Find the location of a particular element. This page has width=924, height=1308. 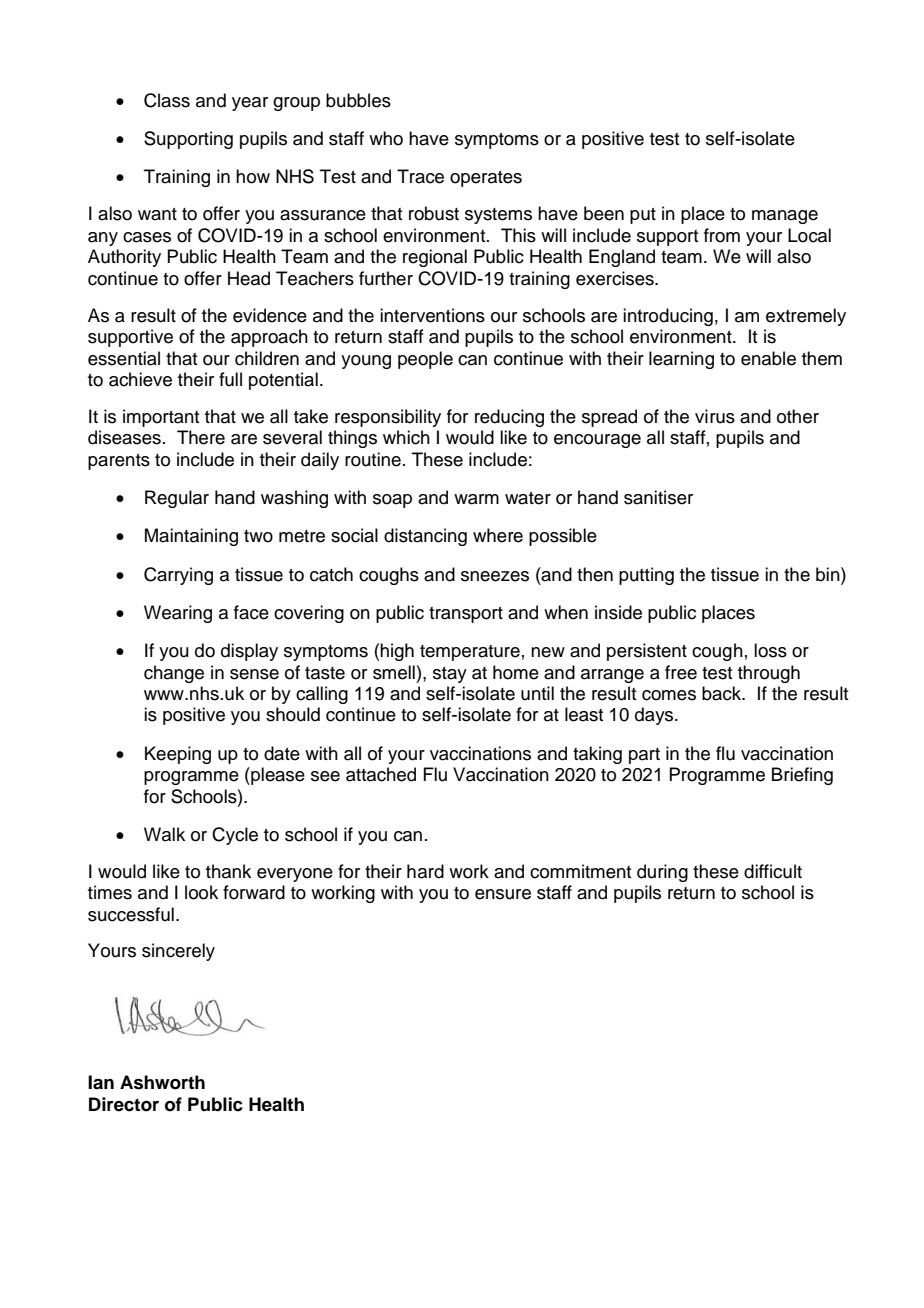

full is located at coordinates (230, 379).
